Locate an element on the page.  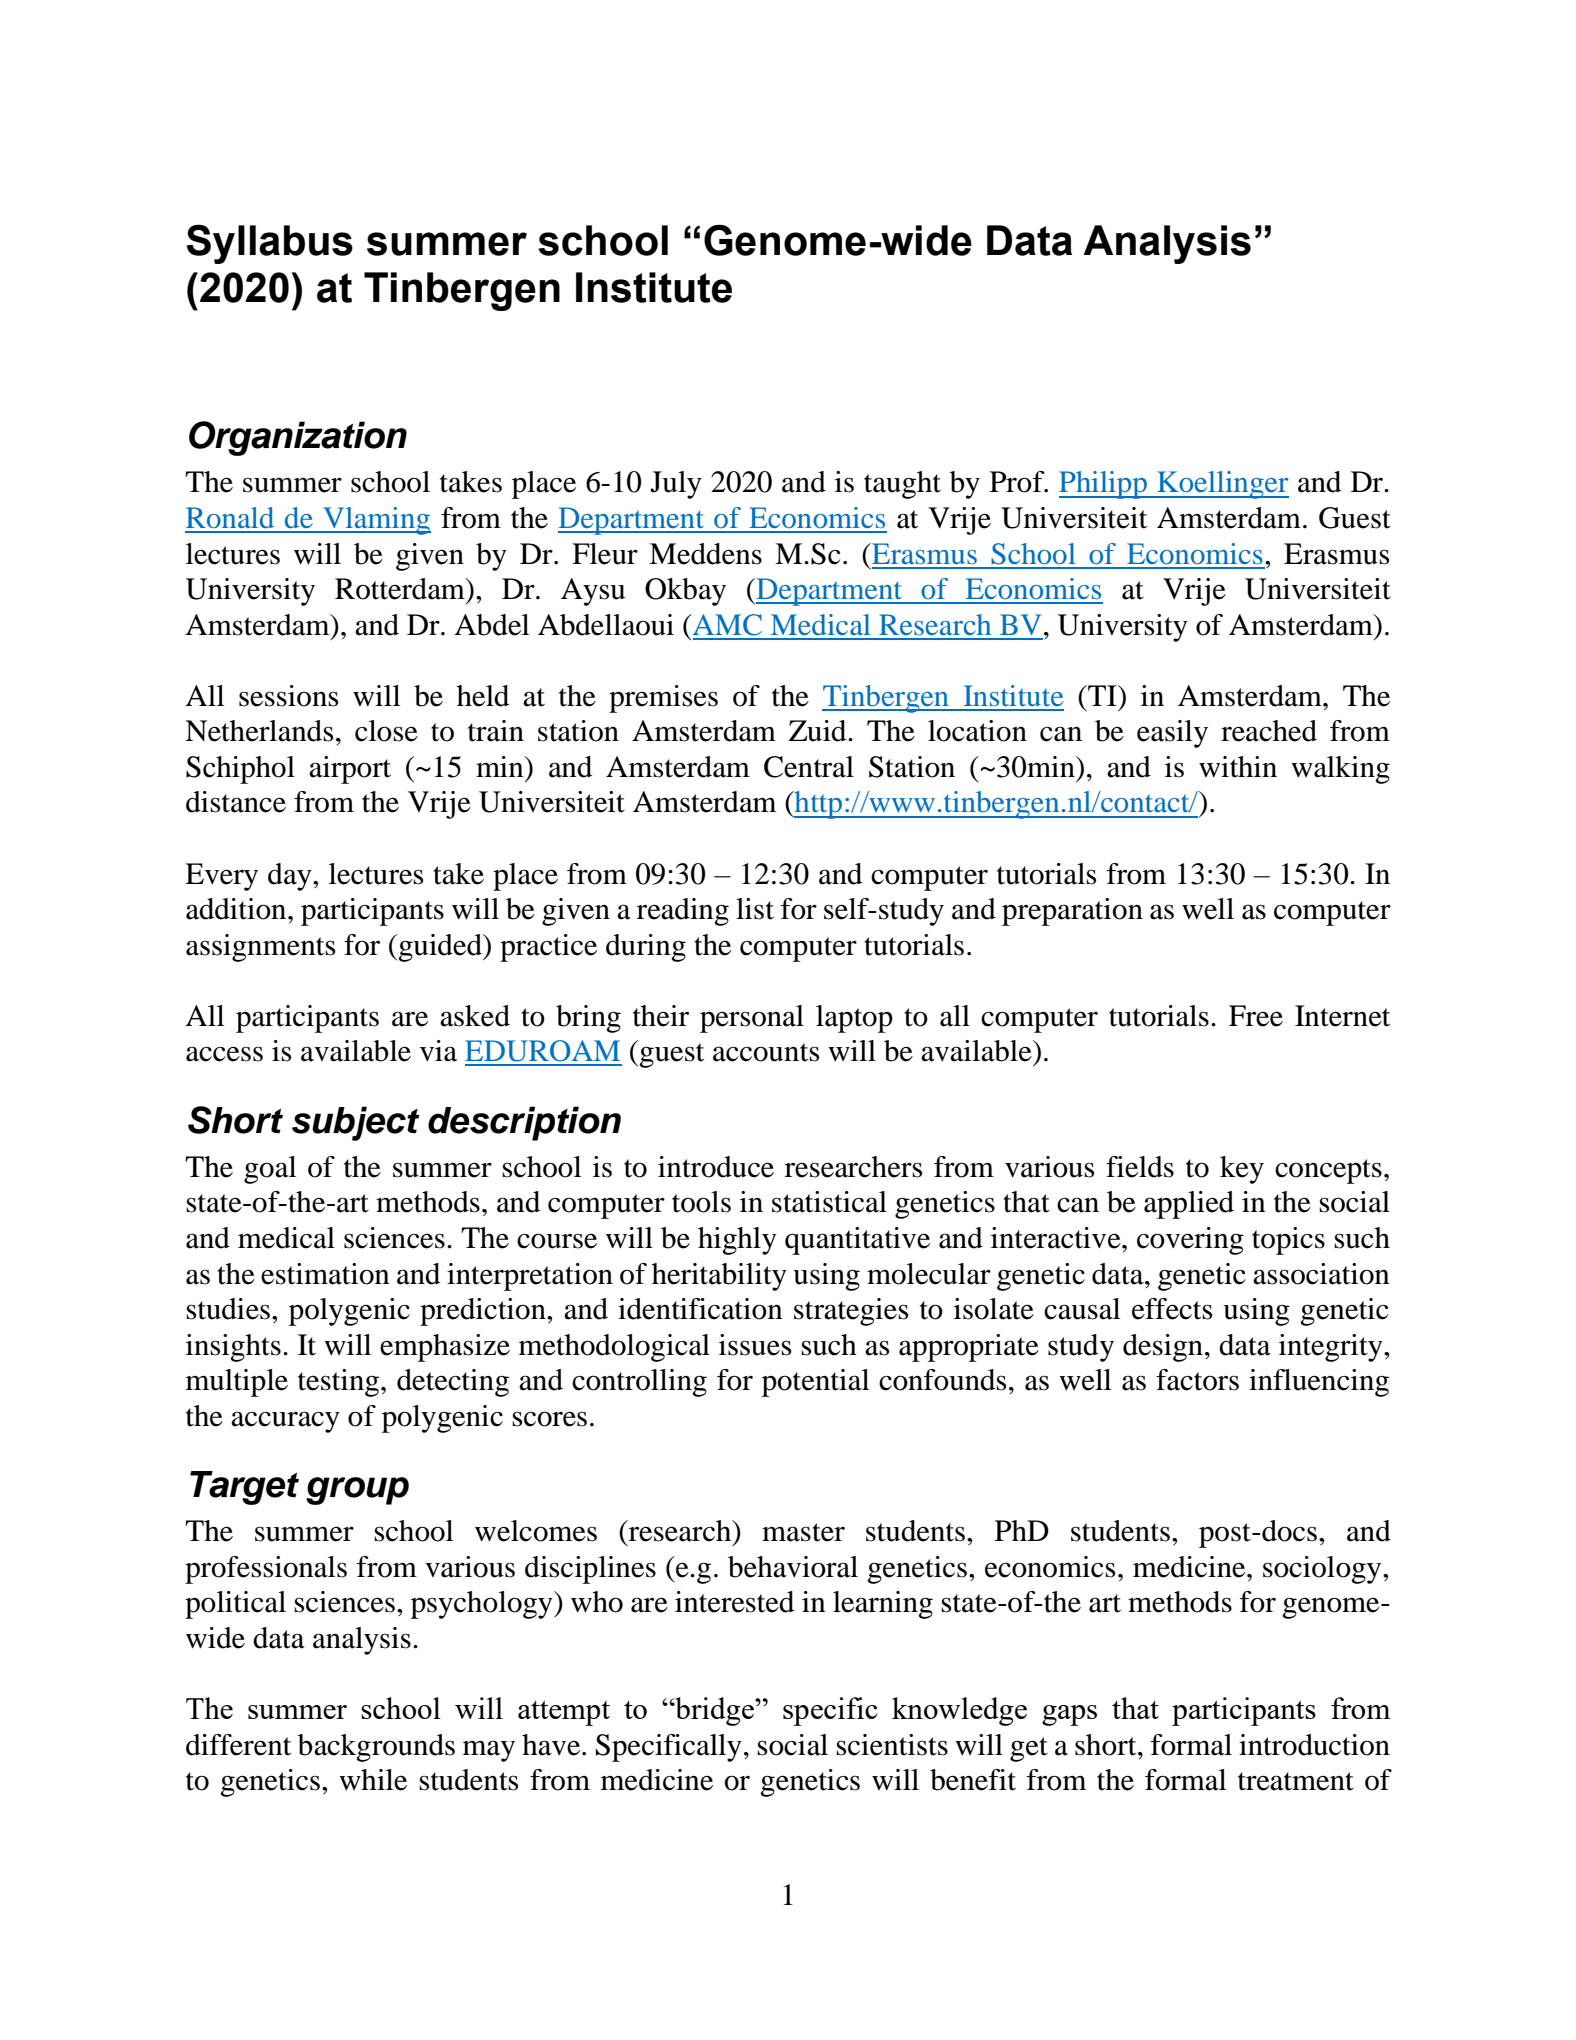
Free is located at coordinates (1256, 1016).
